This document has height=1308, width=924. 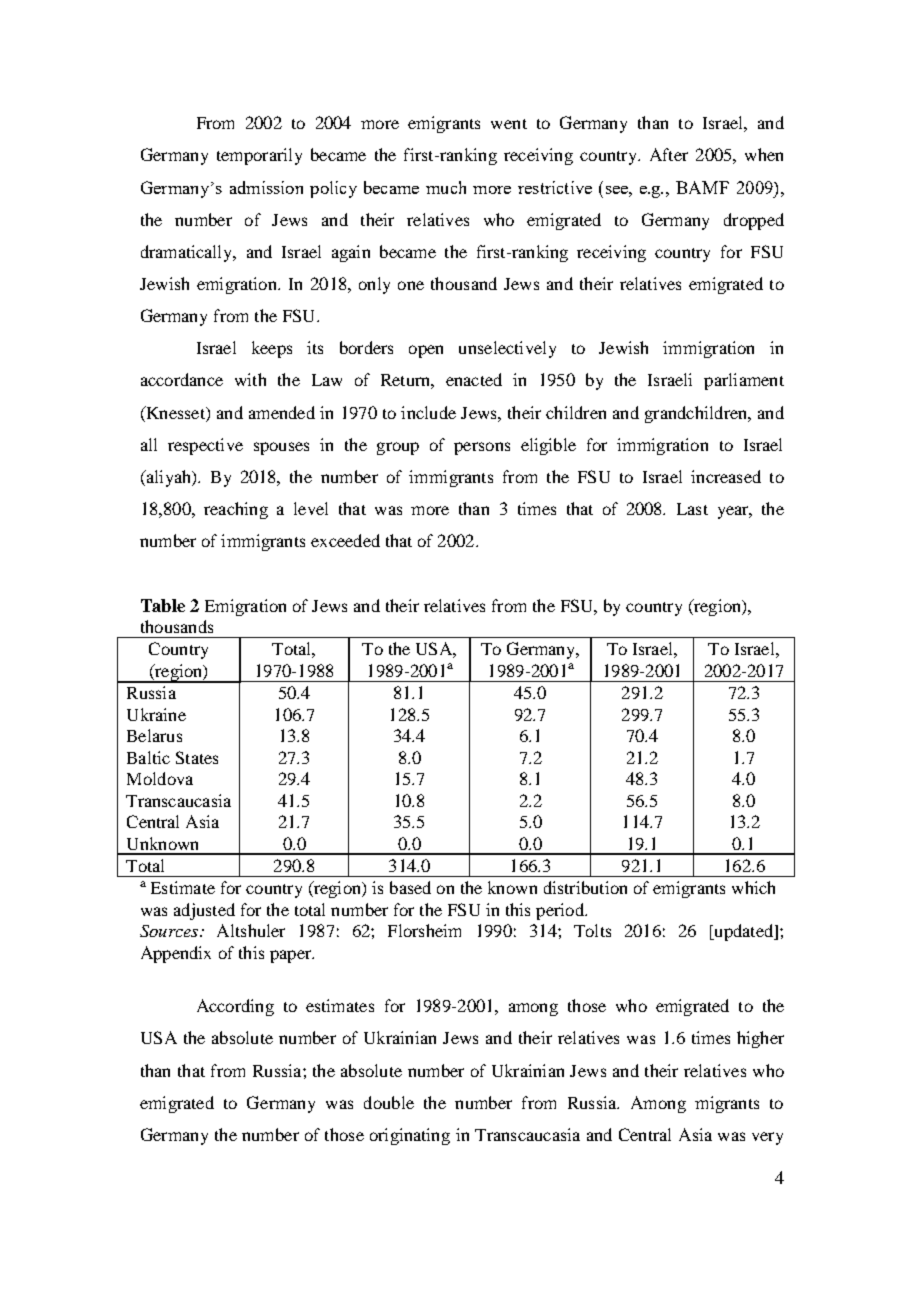 What do you see at coordinates (410, 887) in the document?
I see `based` at bounding box center [410, 887].
